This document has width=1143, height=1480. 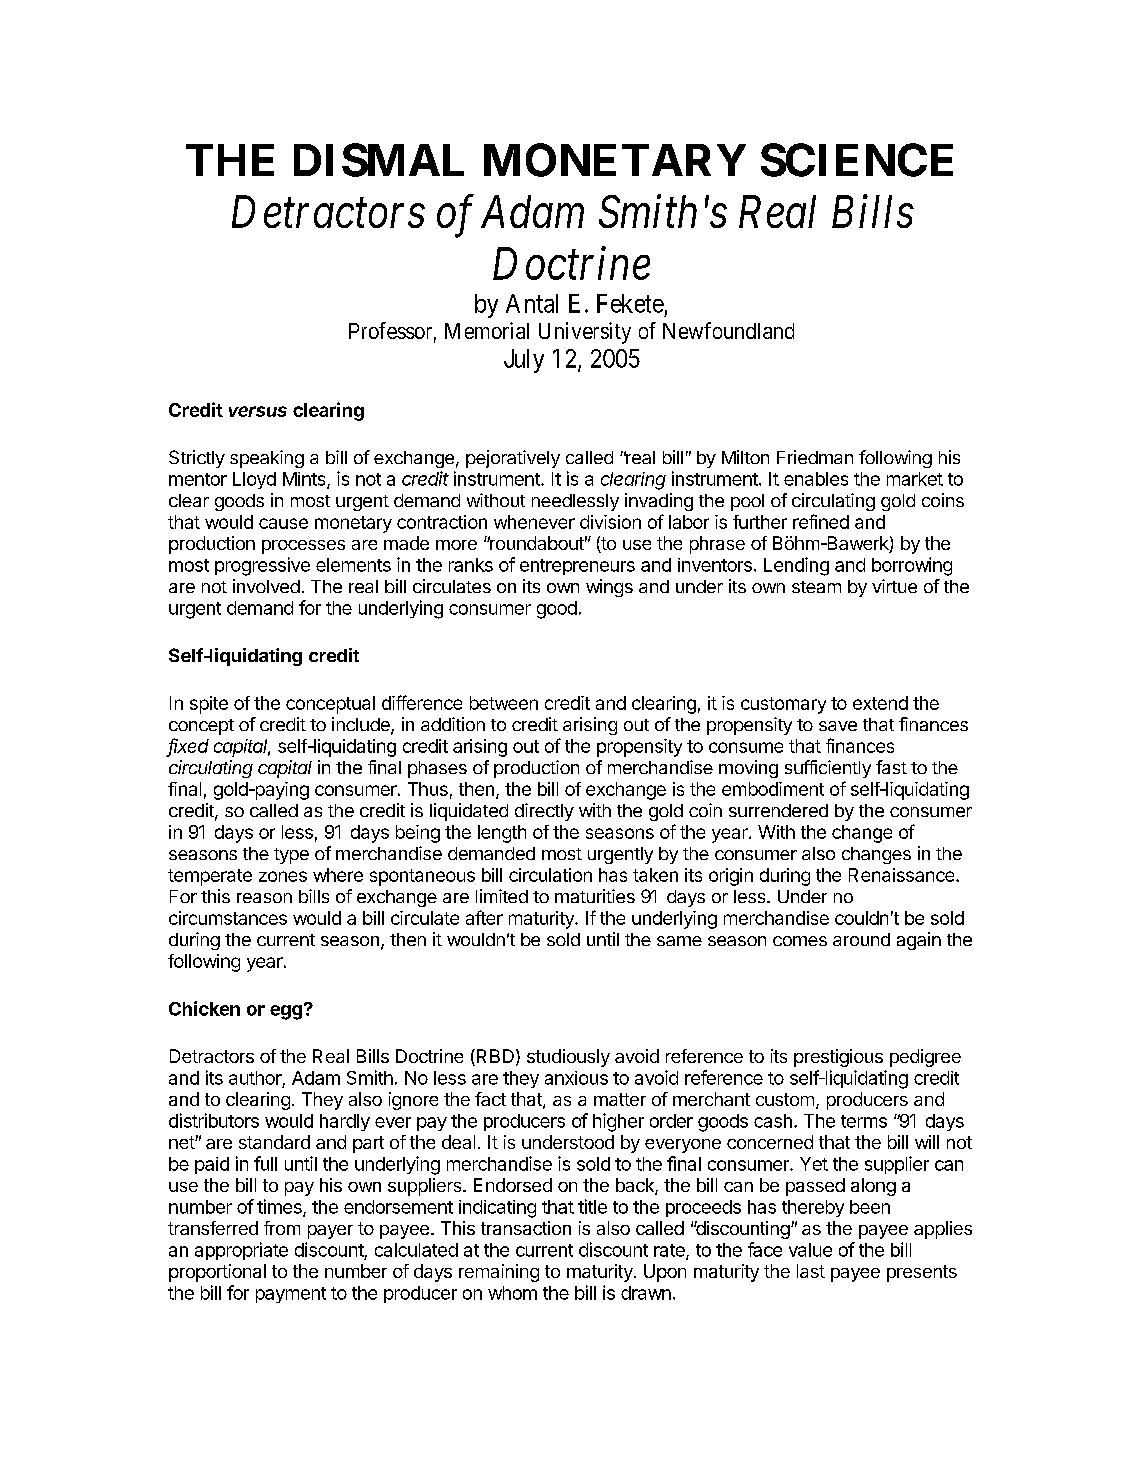 What do you see at coordinates (504, 703) in the document?
I see `between` at bounding box center [504, 703].
